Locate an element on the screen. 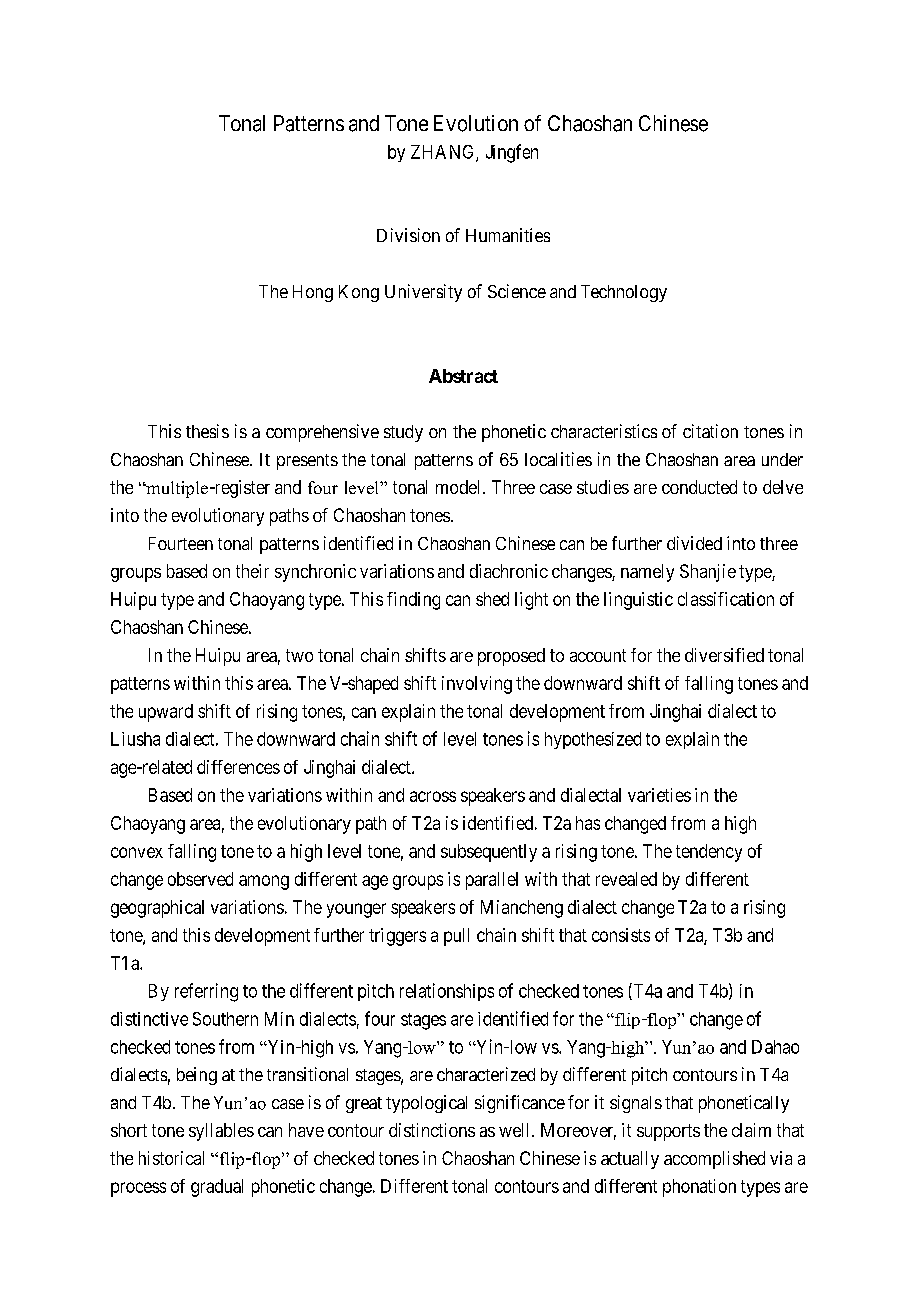  historical is located at coordinates (171, 1158).
